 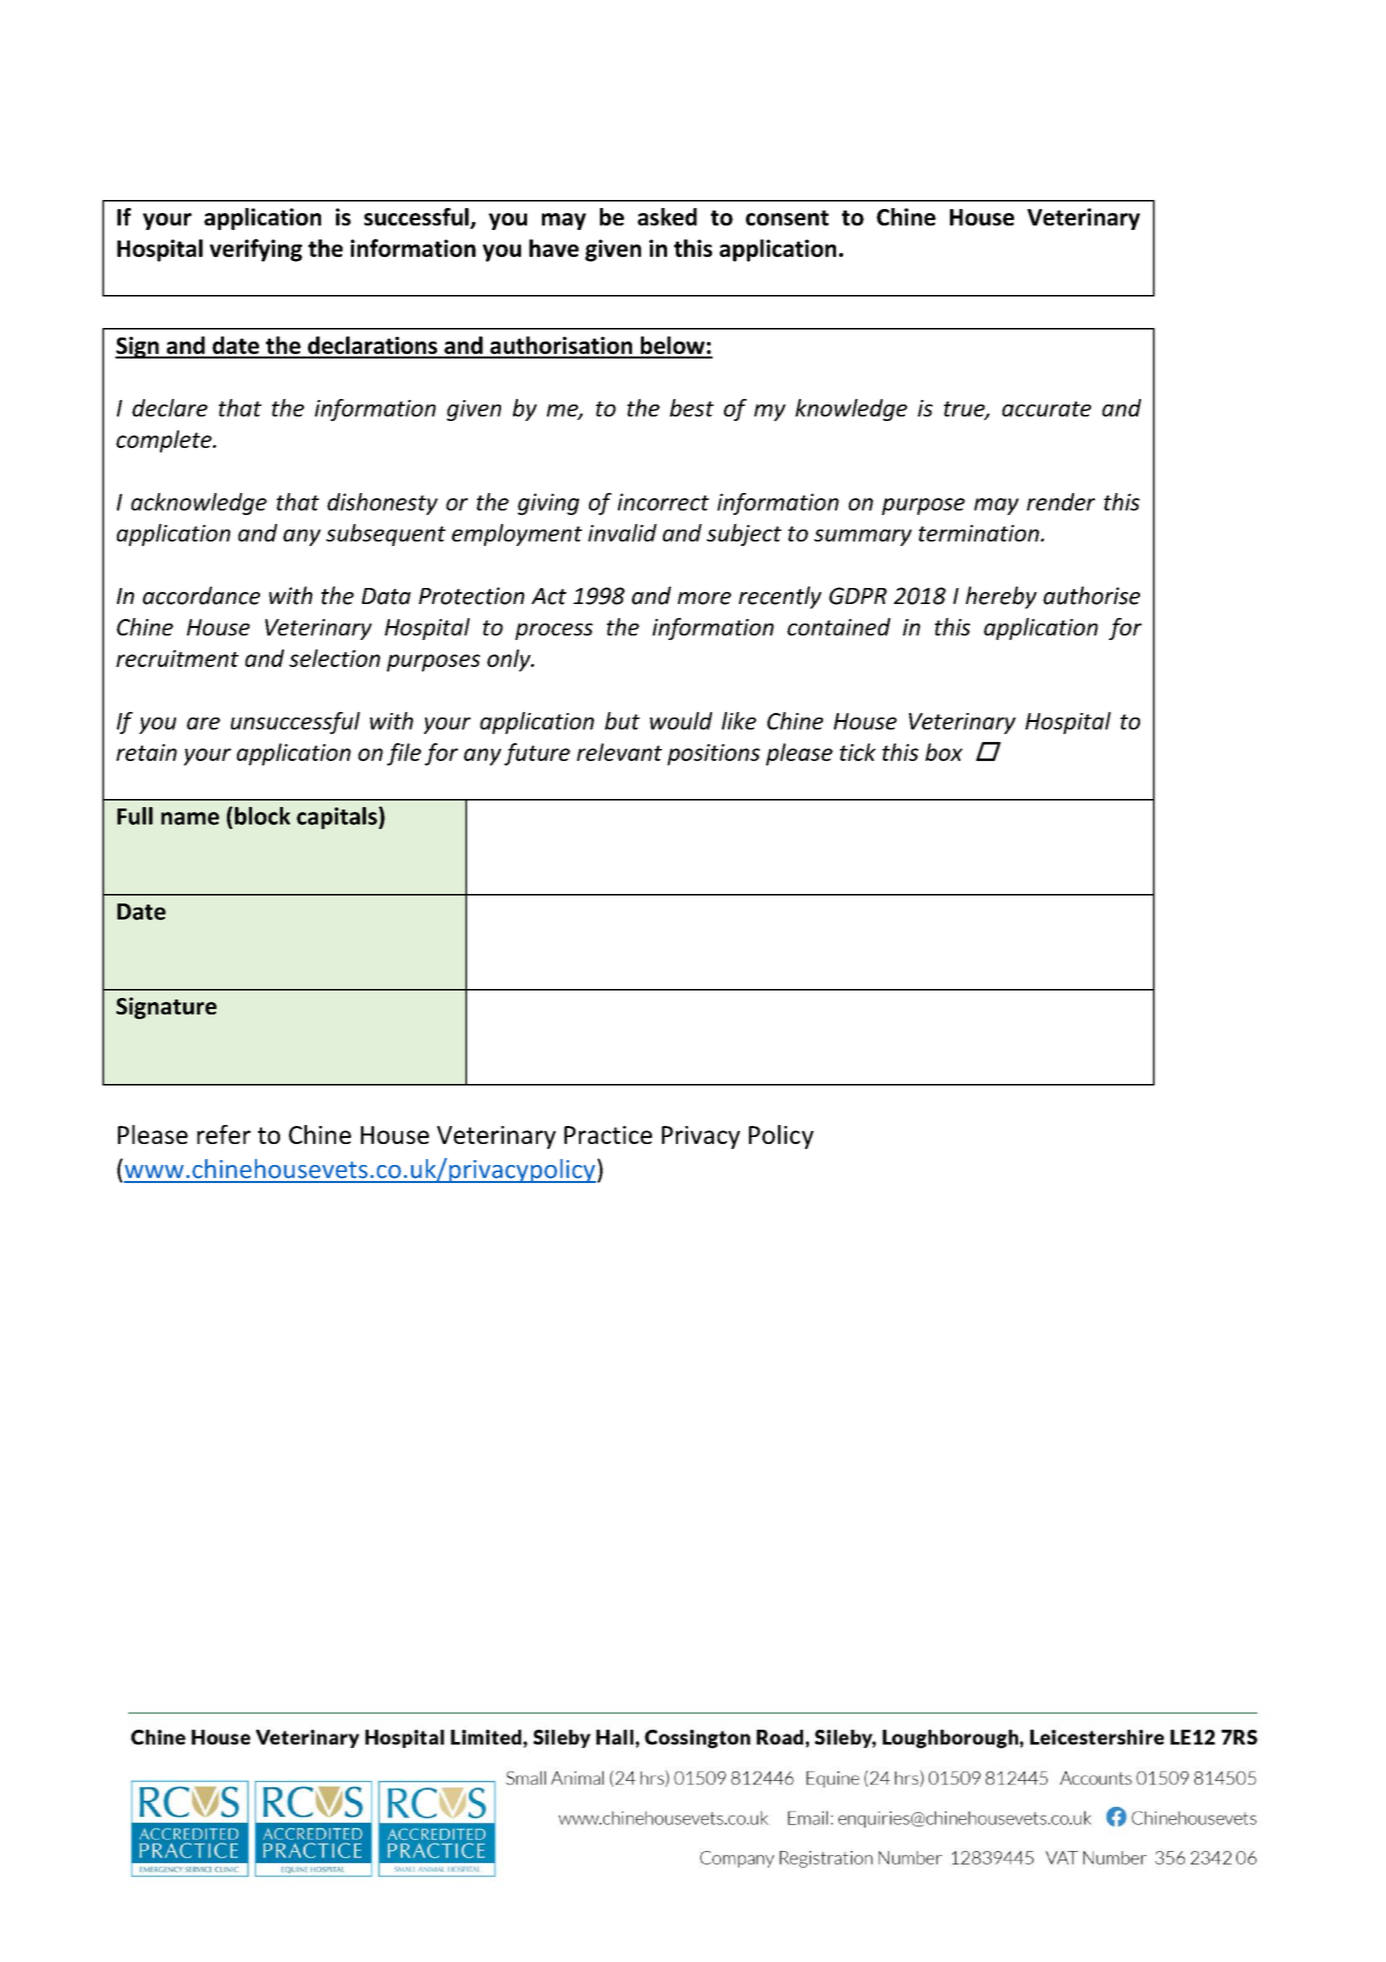 What do you see at coordinates (622, 721) in the screenshot?
I see `but` at bounding box center [622, 721].
